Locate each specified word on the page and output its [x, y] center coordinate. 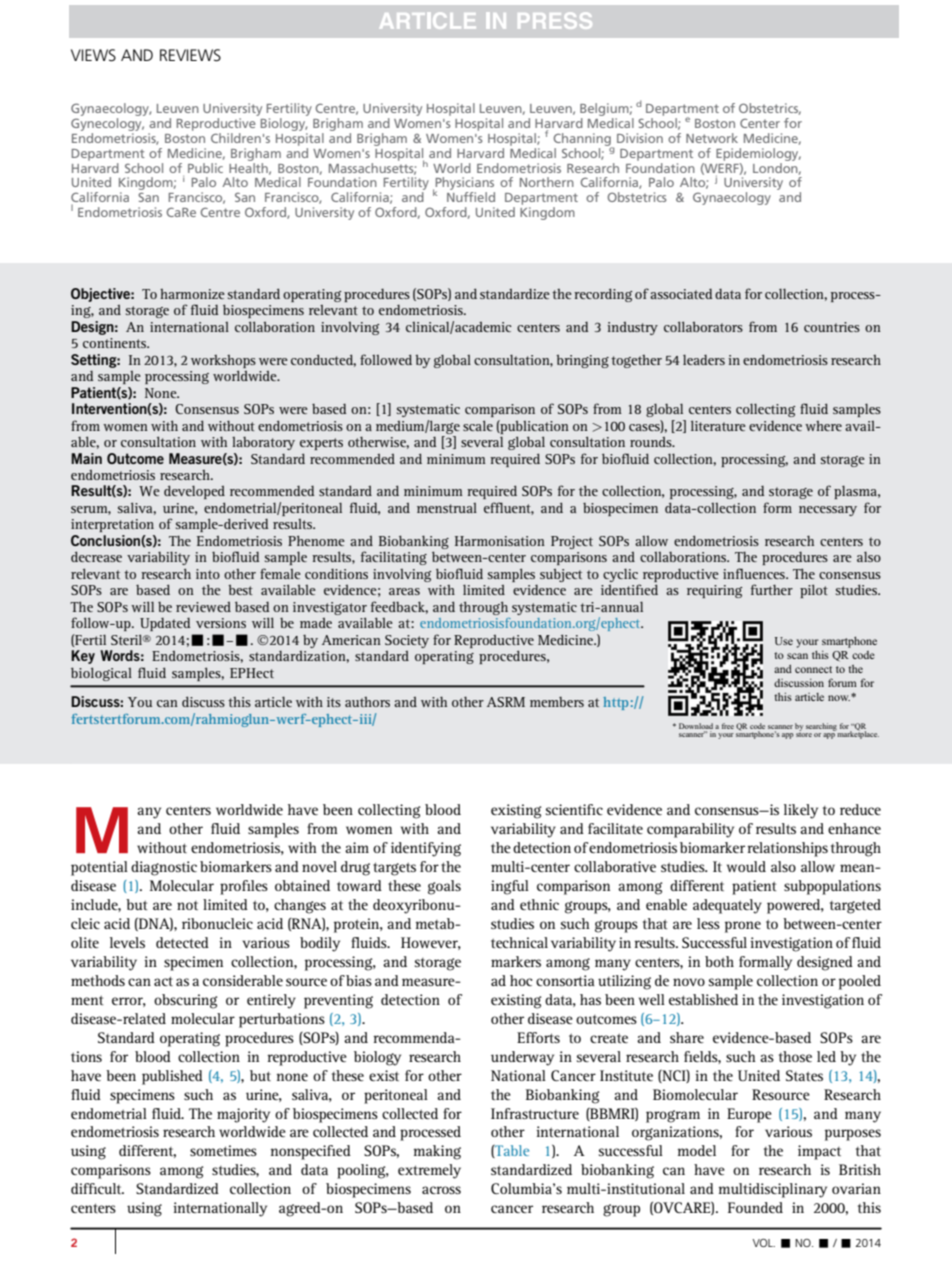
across [441, 1190]
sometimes [223, 1150]
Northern [547, 182]
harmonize [192, 294]
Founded [755, 1207]
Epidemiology [758, 154]
